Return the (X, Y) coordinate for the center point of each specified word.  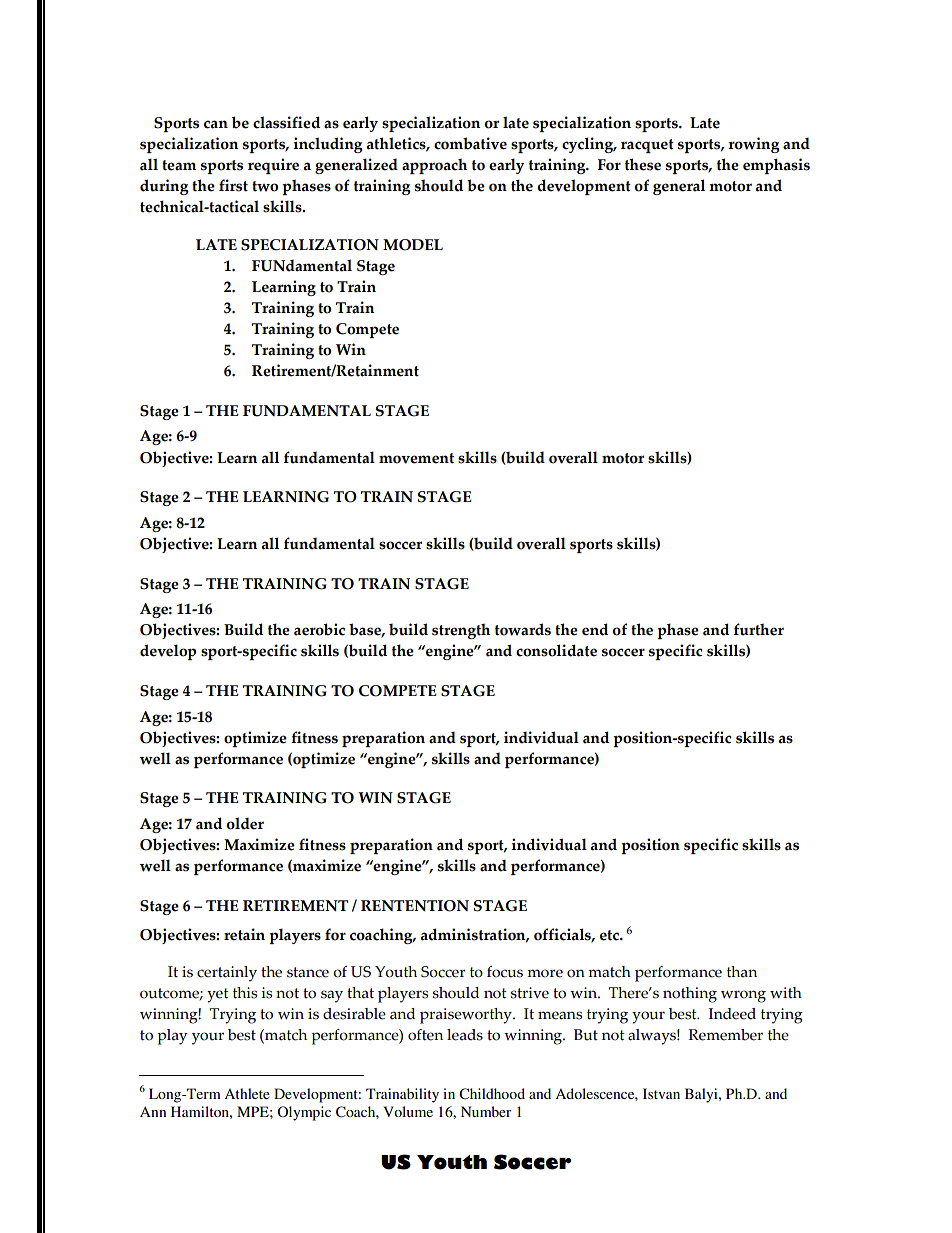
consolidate (556, 650)
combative (470, 143)
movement (416, 458)
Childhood (492, 1094)
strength (461, 631)
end (595, 629)
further (759, 629)
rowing (754, 145)
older (245, 823)
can (216, 124)
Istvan (661, 1093)
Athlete (247, 1093)
